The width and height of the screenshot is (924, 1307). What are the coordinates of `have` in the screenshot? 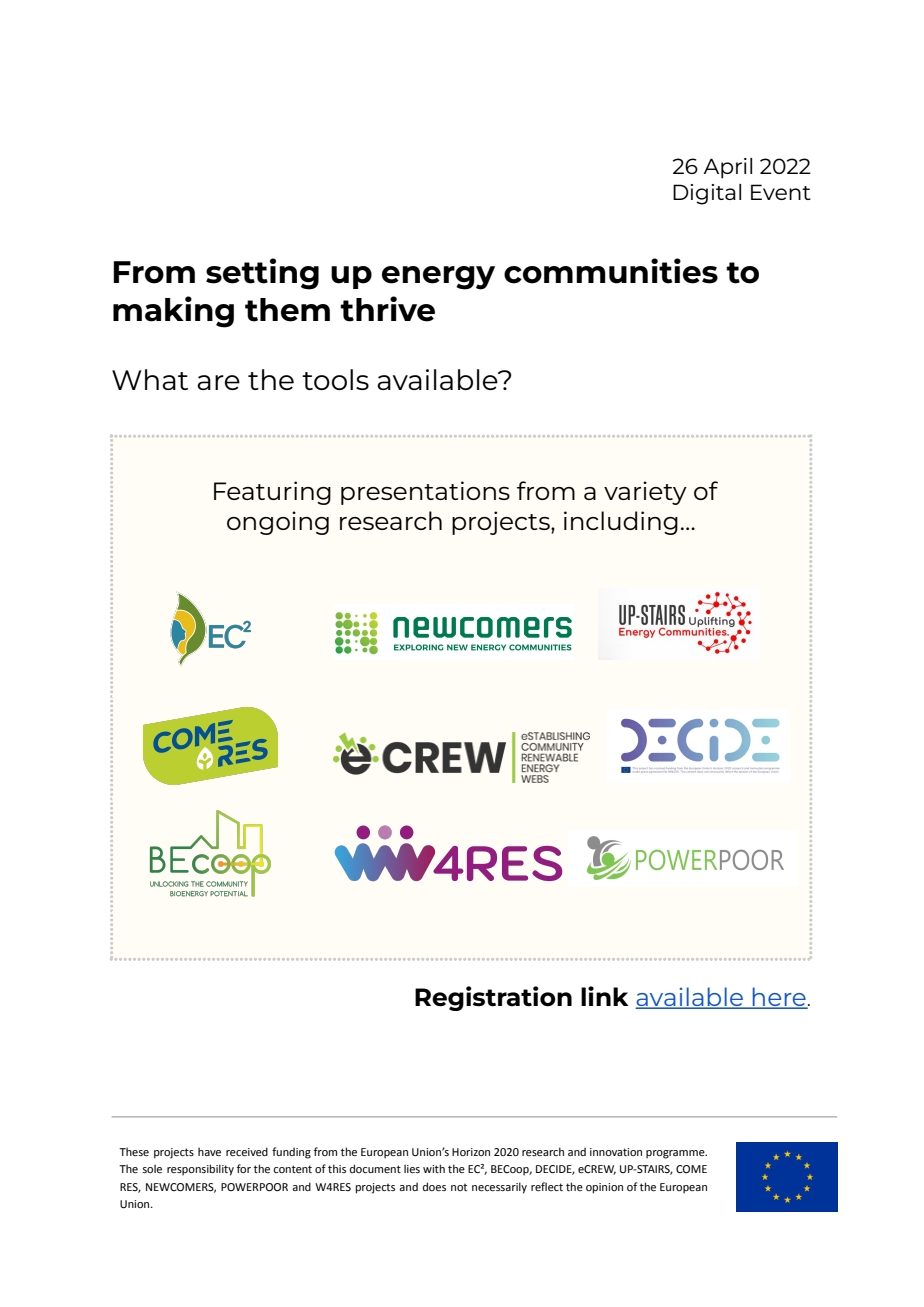 It's located at (209, 1151).
